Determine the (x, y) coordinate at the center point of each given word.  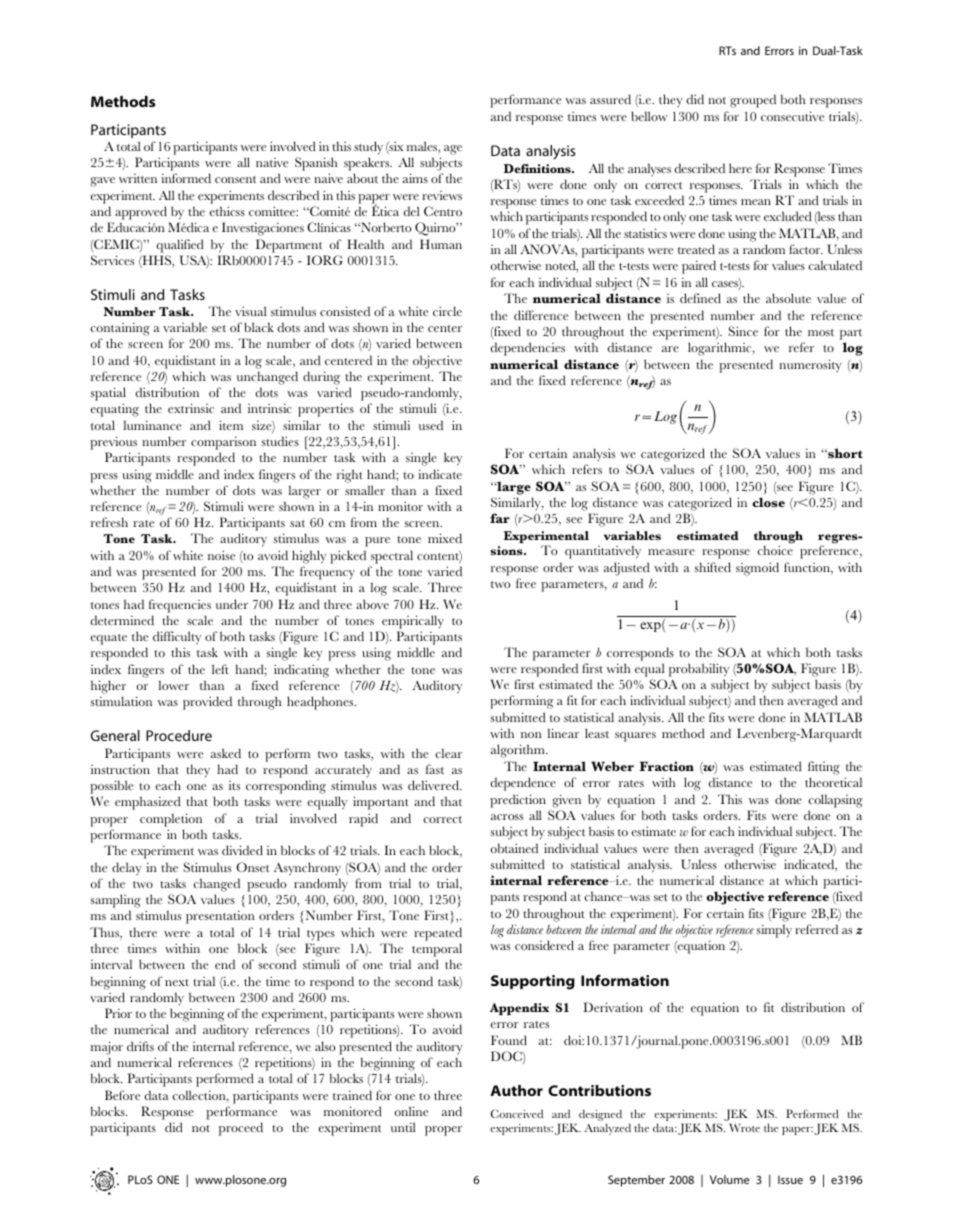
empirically (413, 622)
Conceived (517, 1113)
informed (186, 178)
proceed (241, 1129)
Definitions (538, 168)
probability (699, 670)
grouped (753, 101)
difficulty (177, 638)
